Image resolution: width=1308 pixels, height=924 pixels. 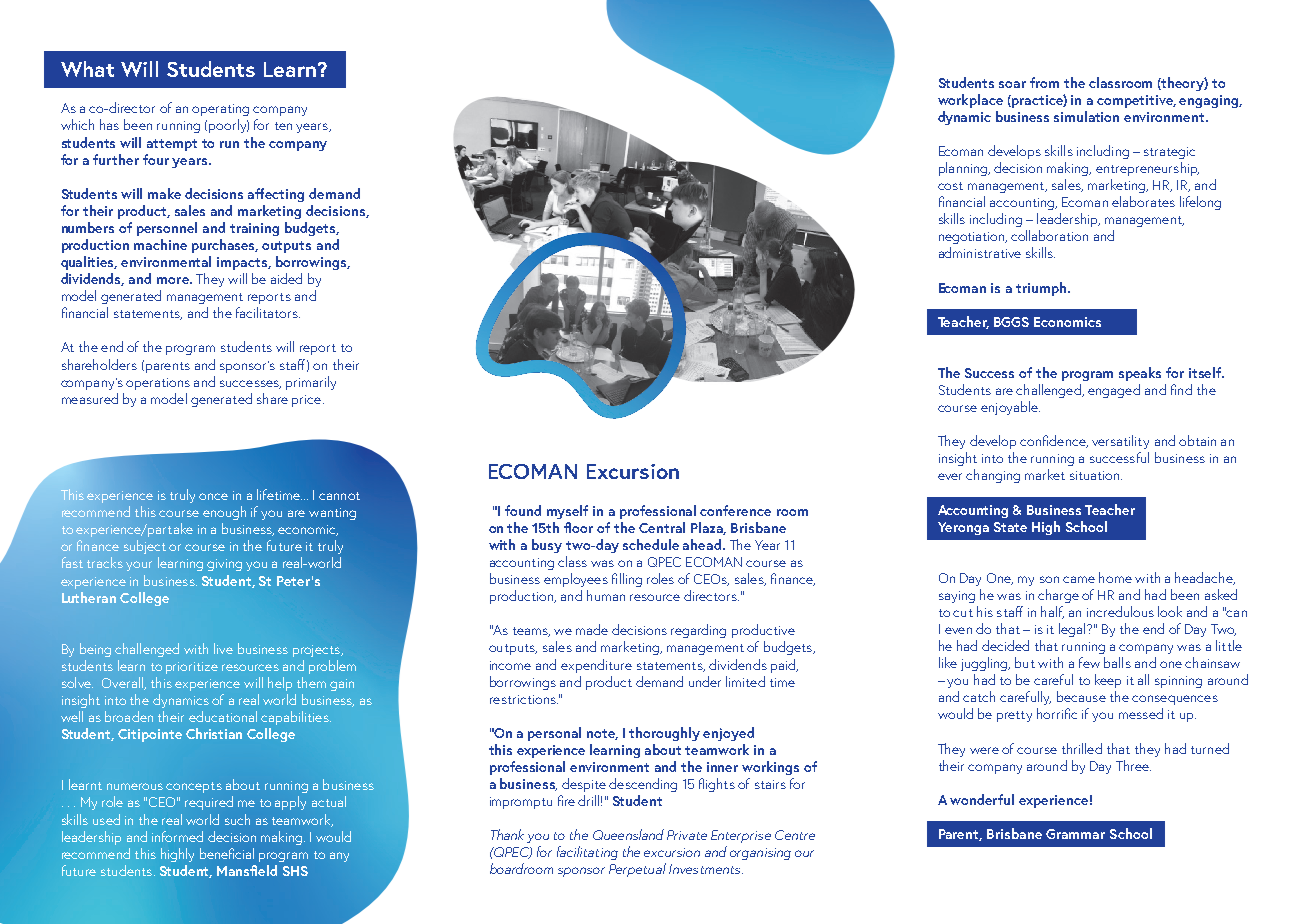 What do you see at coordinates (970, 101) in the image?
I see `workplace` at bounding box center [970, 101].
